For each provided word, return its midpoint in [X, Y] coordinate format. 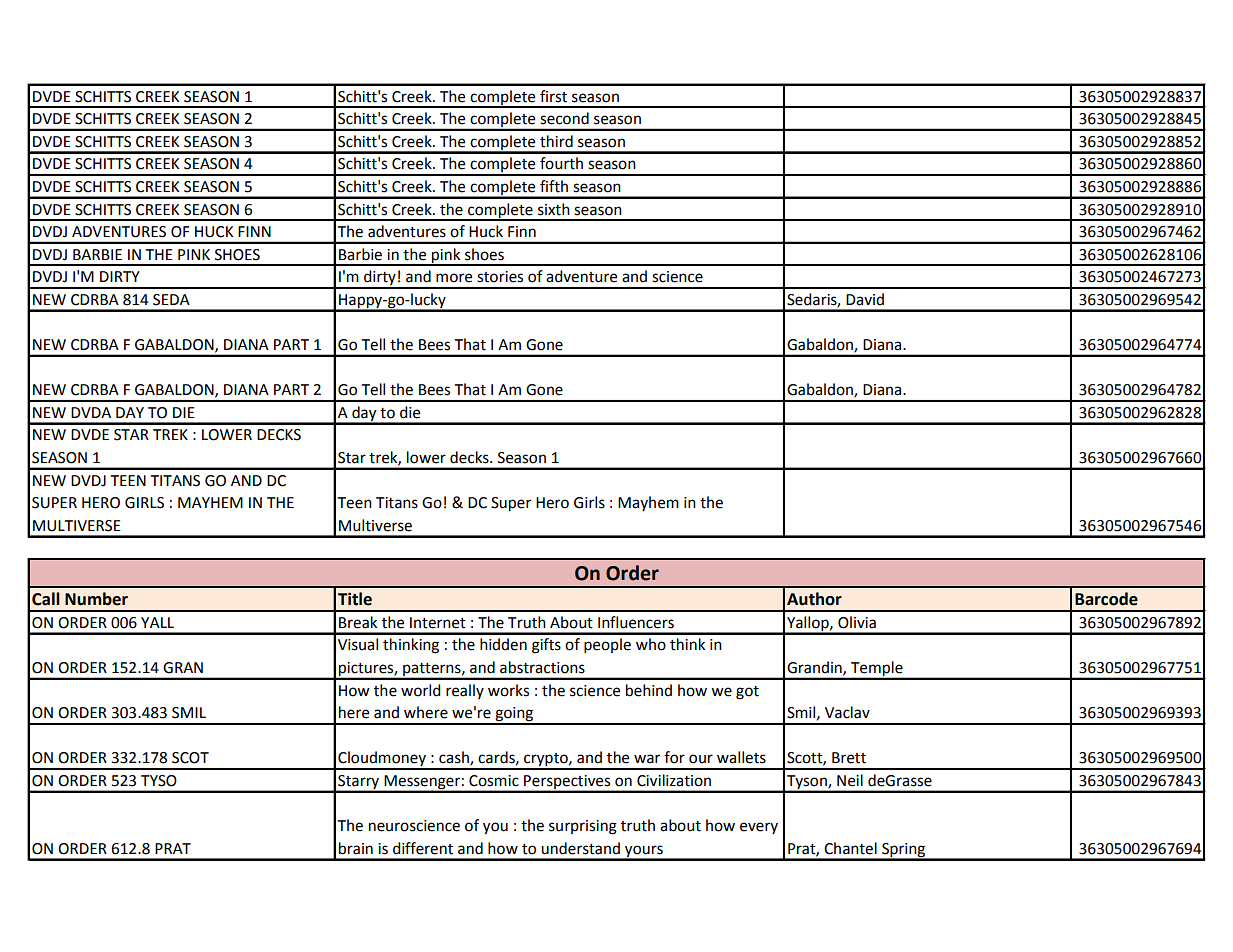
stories [500, 277]
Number [96, 599]
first [553, 96]
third [556, 141]
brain [356, 848]
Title [355, 599]
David [865, 299]
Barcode [1106, 599]
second [564, 118]
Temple [877, 670]
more [454, 278]
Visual [358, 644]
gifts [546, 646]
